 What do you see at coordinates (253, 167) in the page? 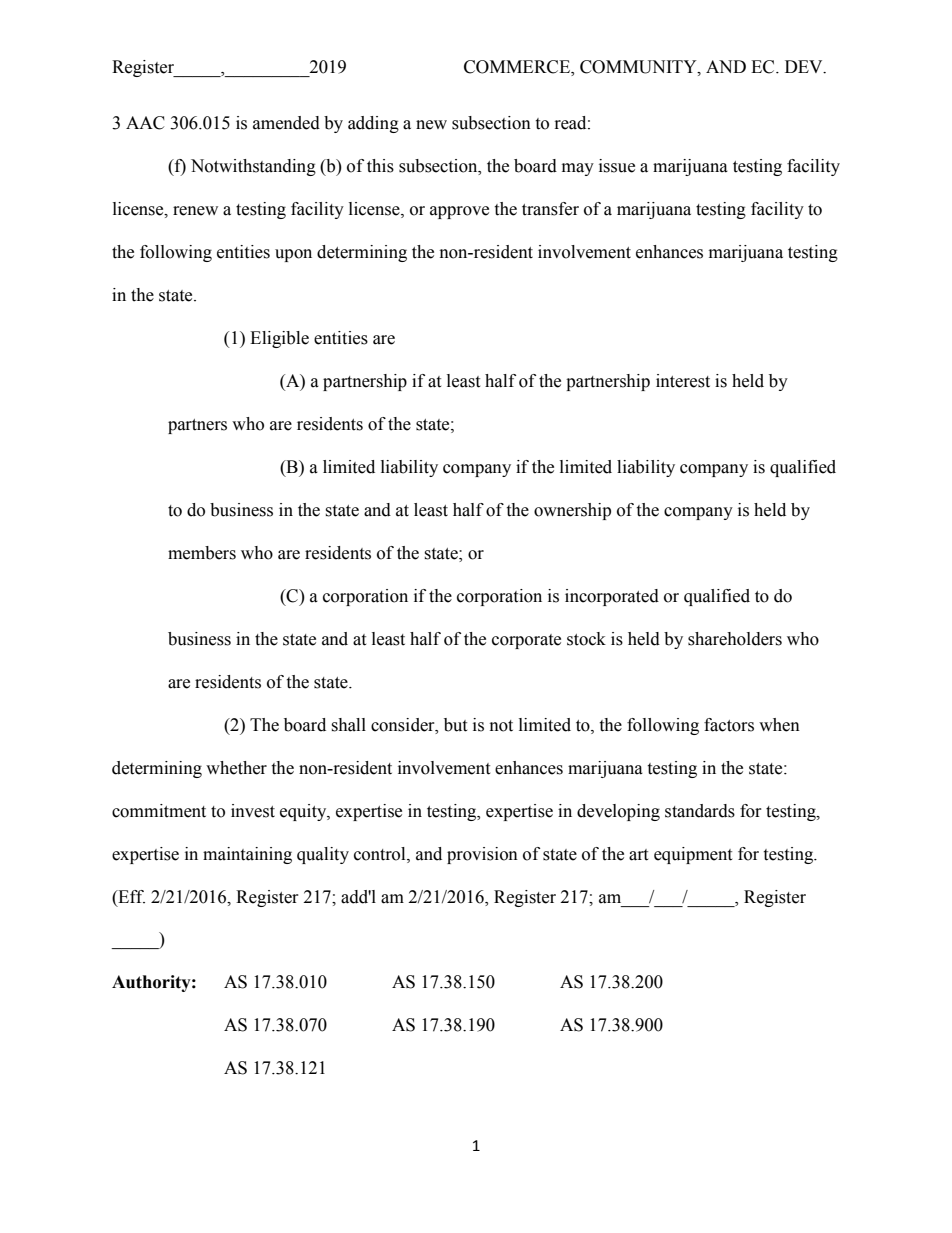
I see `Notwithstanding` at bounding box center [253, 167].
